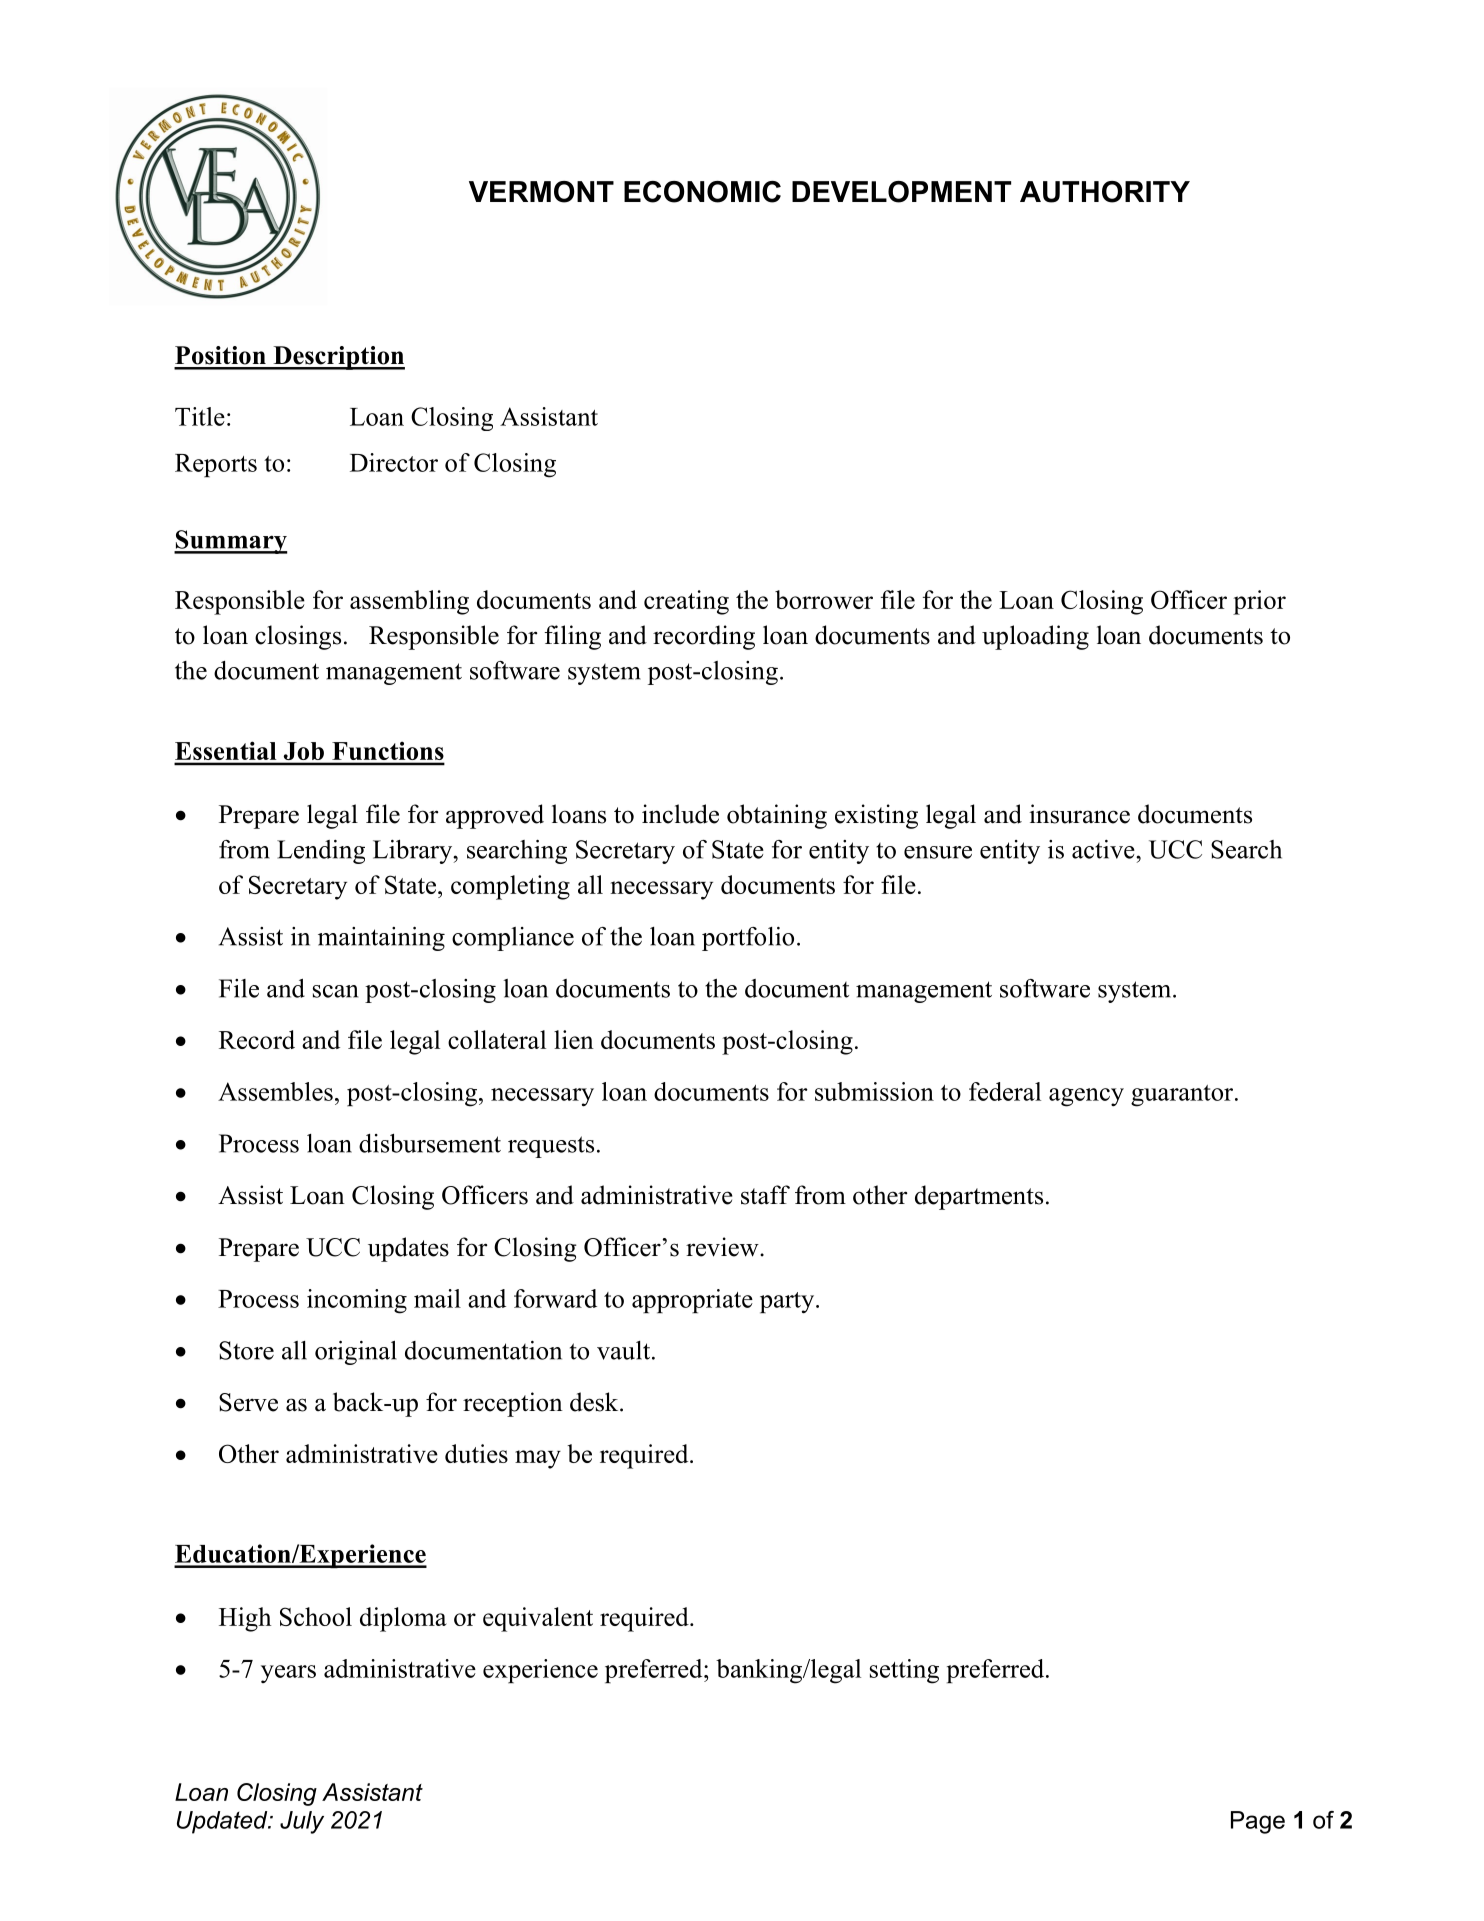 This screenshot has height=1921, width=1484. Describe the element at coordinates (702, 192) in the screenshot. I see `ECONOMIC` at that location.
